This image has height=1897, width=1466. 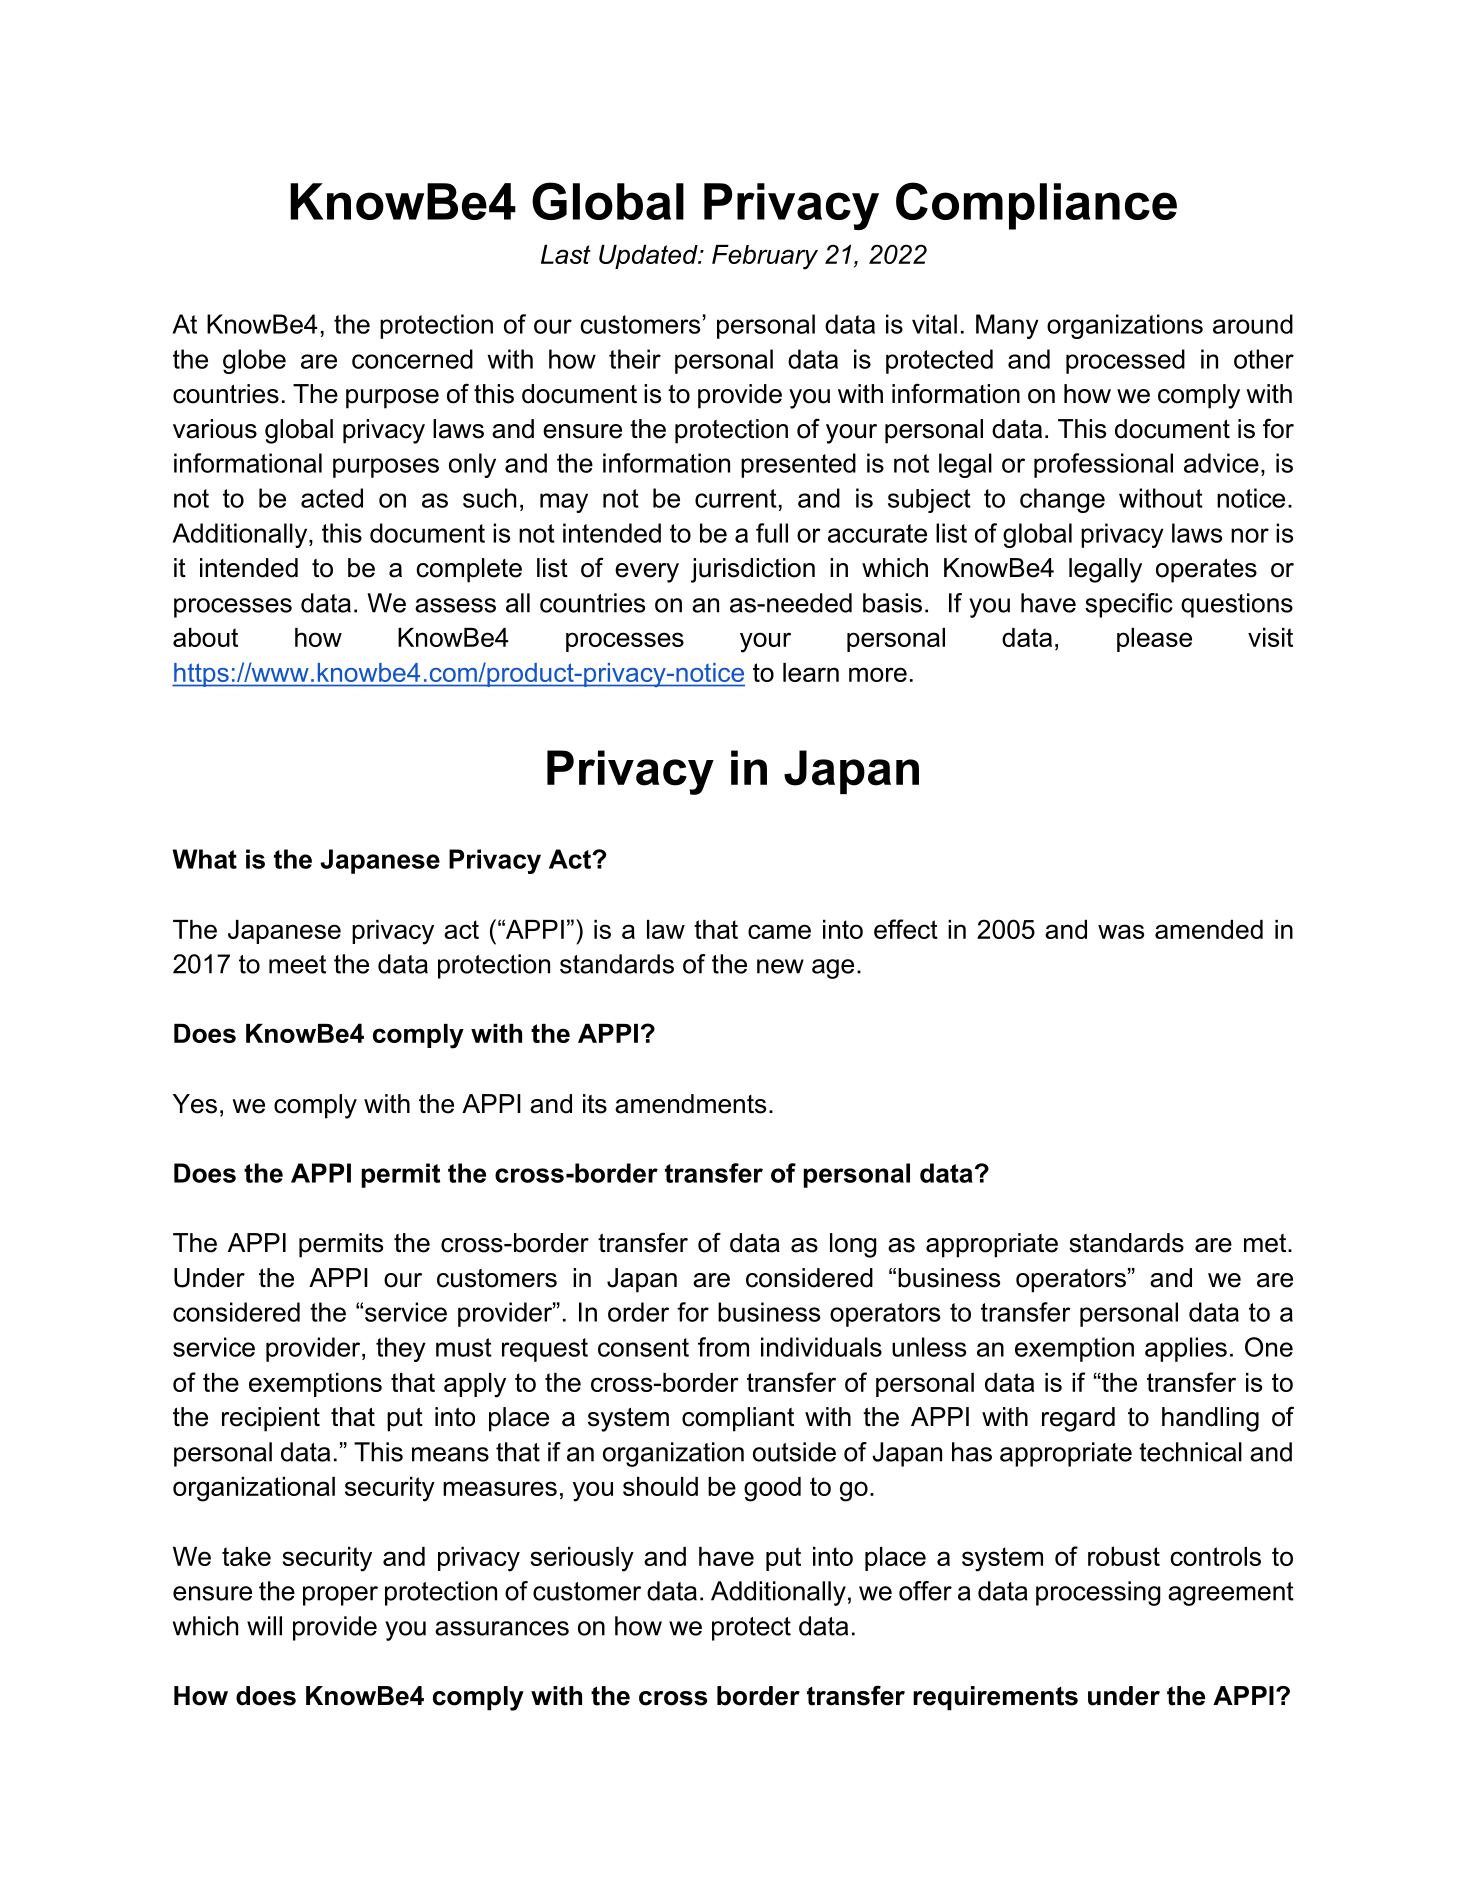 What do you see at coordinates (1121, 931) in the image?
I see `was` at bounding box center [1121, 931].
